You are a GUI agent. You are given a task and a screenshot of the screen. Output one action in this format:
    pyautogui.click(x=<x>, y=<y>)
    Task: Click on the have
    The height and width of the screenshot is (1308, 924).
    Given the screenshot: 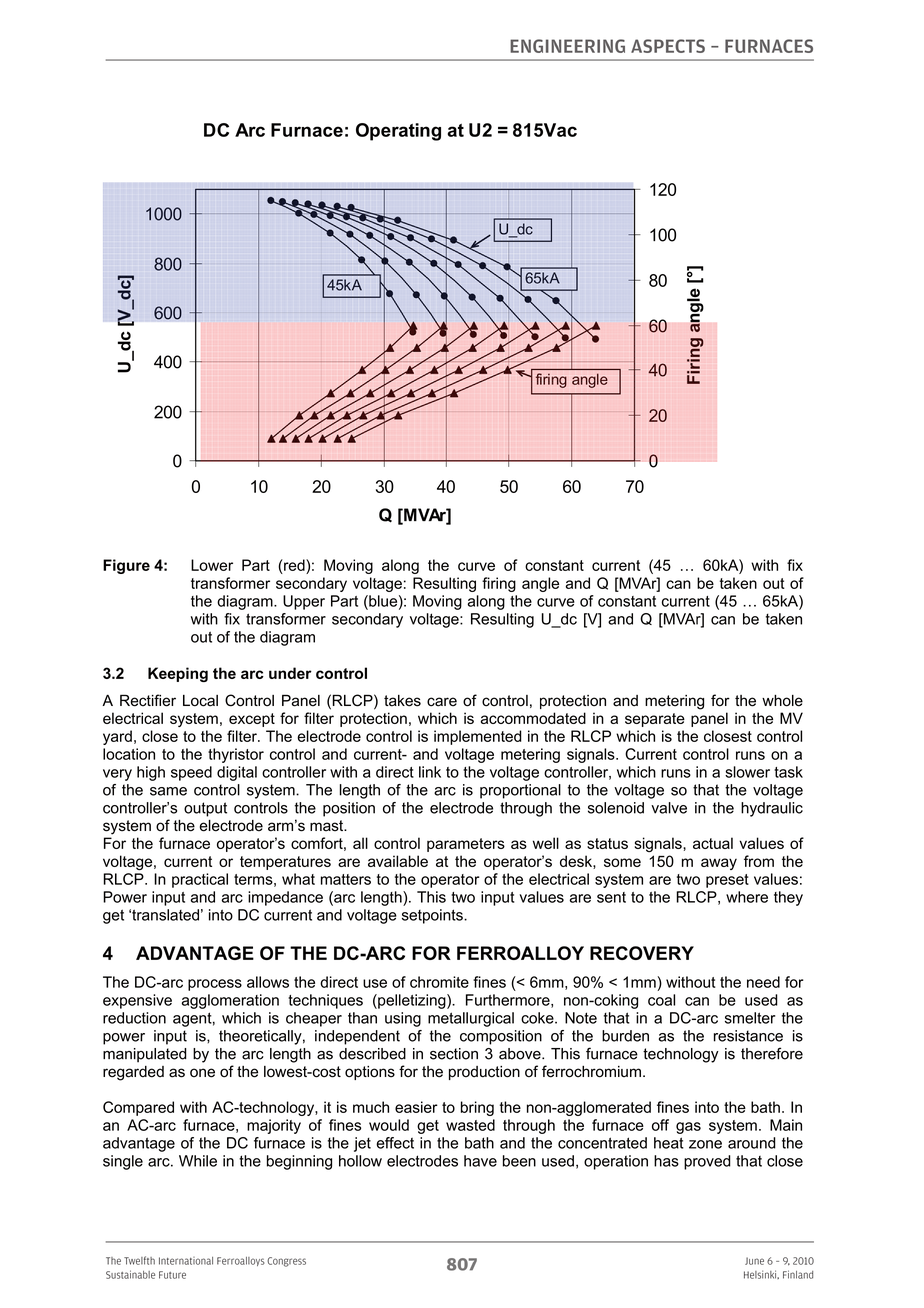 What is the action you would take?
    pyautogui.click(x=480, y=1161)
